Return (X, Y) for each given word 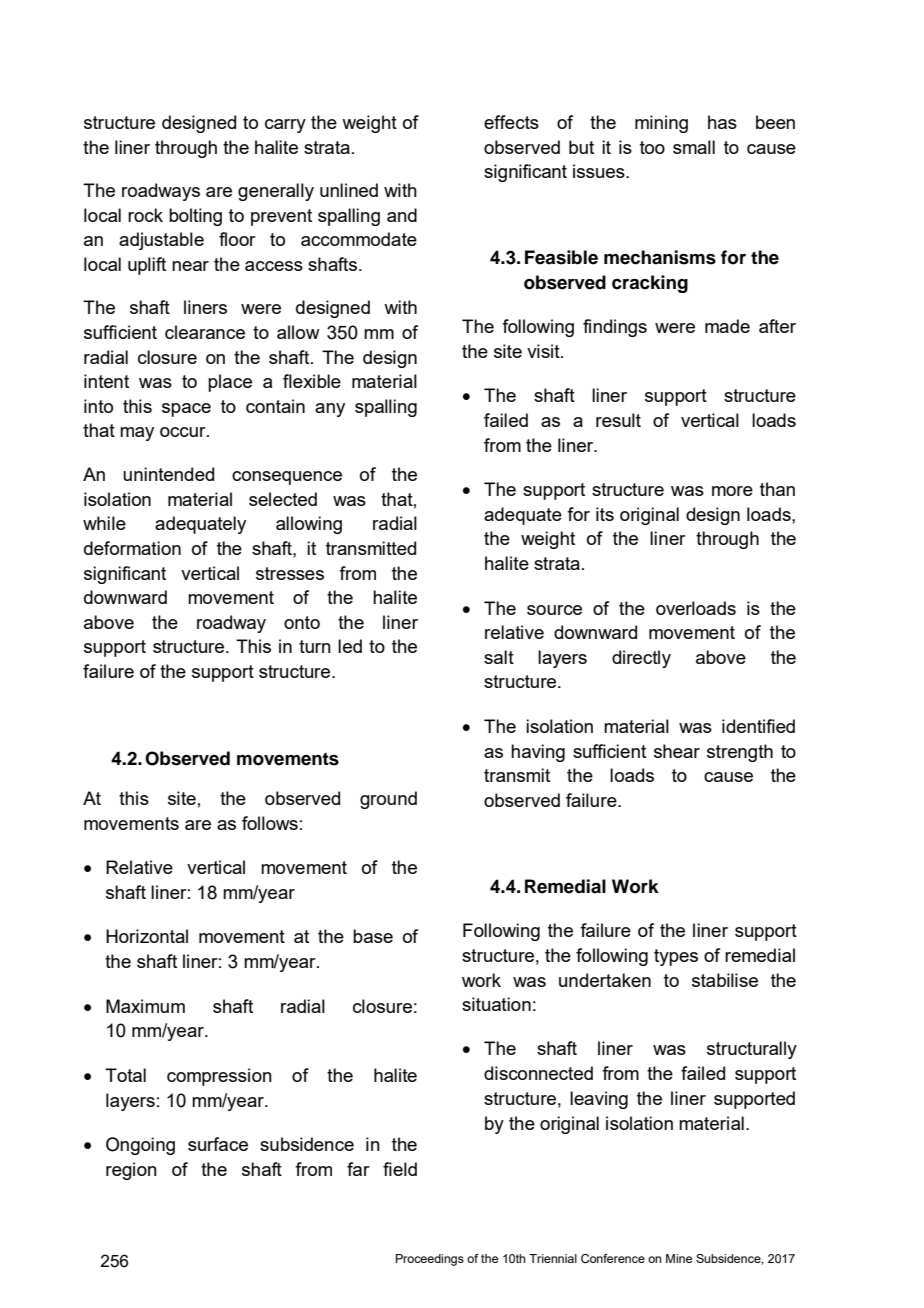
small (694, 147)
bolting (195, 217)
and (402, 215)
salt (499, 657)
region (131, 1171)
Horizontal (147, 936)
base (373, 936)
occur (184, 432)
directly (641, 659)
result (618, 420)
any (330, 410)
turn (315, 646)
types (676, 957)
